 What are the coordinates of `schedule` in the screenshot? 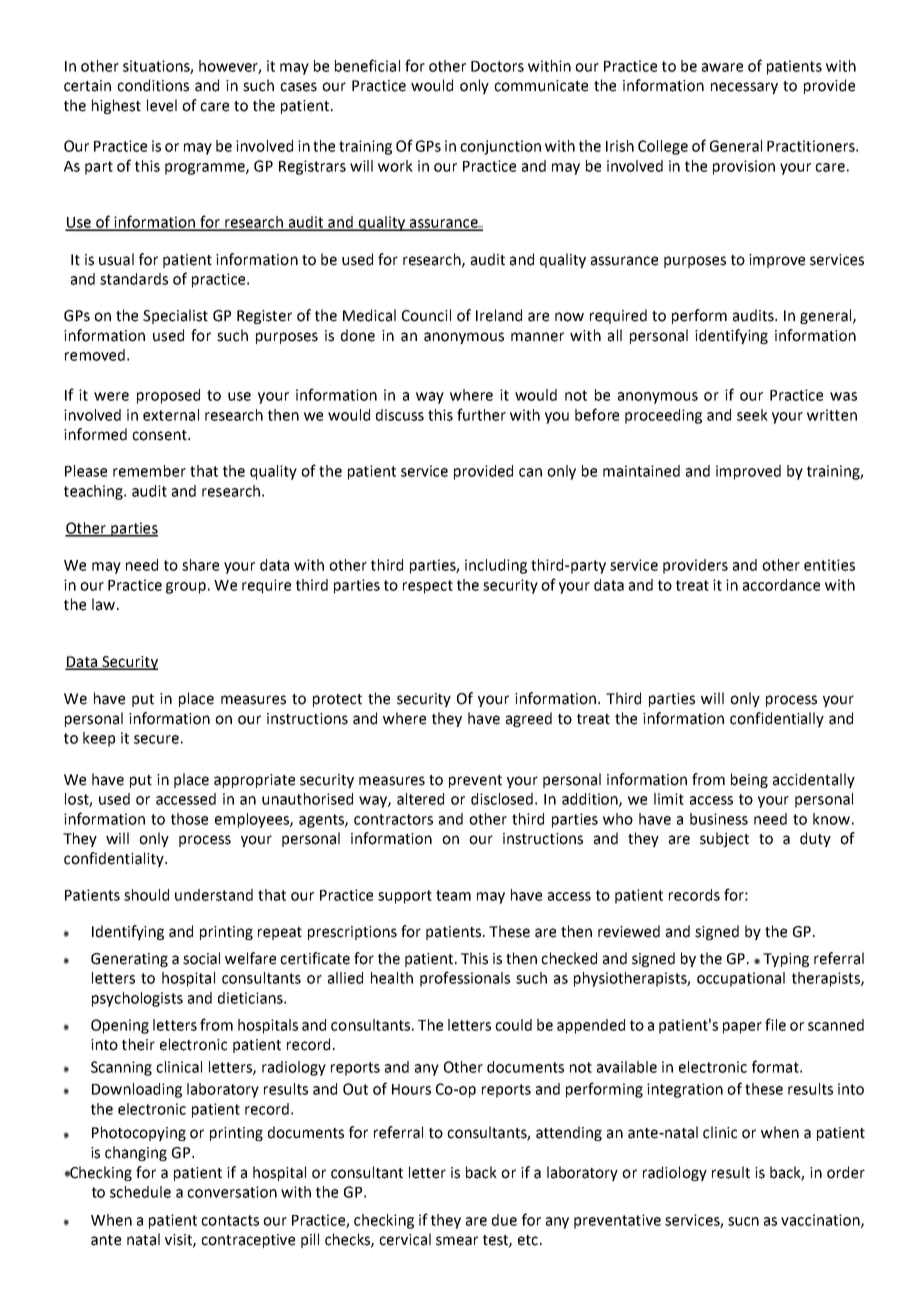 It's located at (140, 1192).
